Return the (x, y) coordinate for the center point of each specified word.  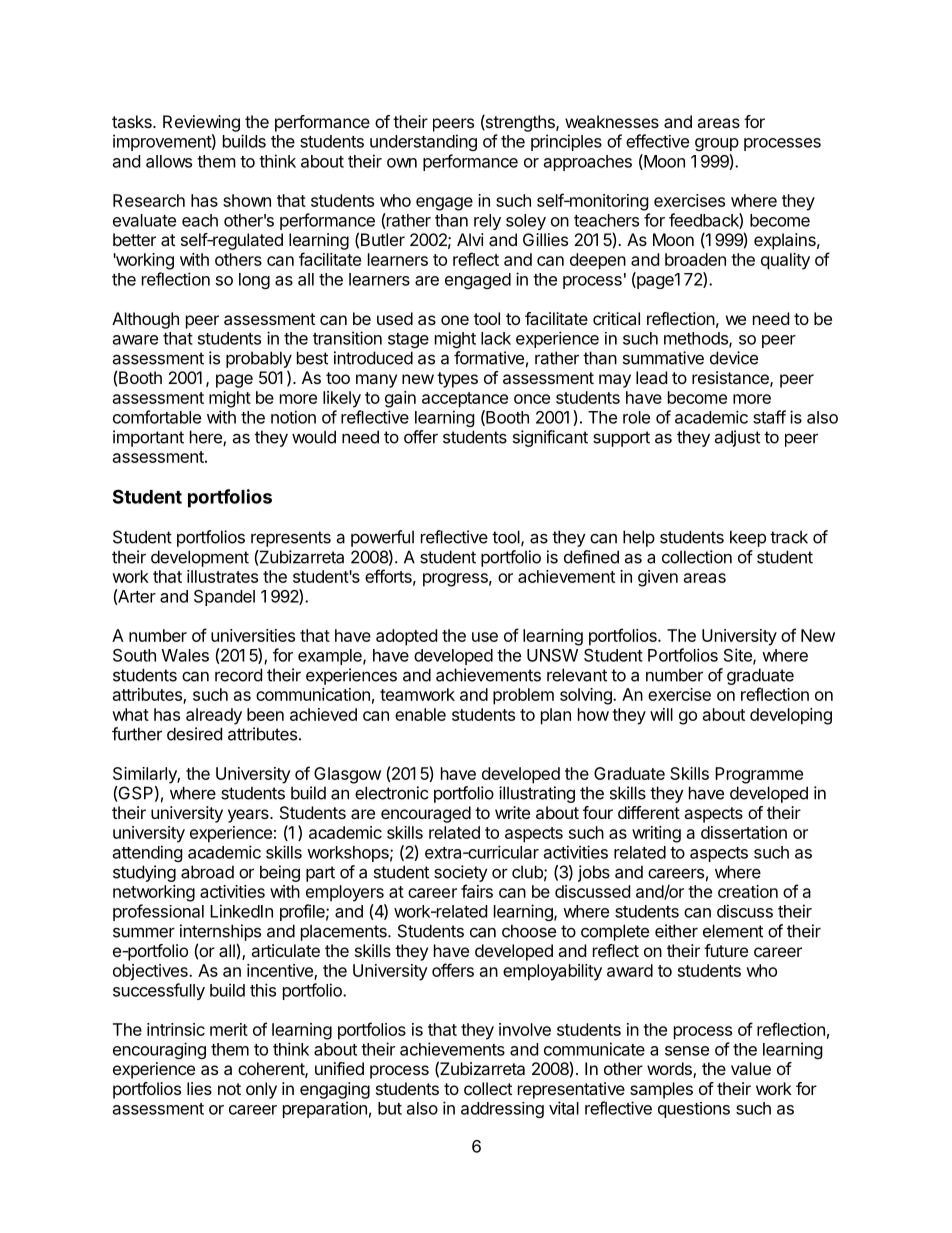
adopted (406, 637)
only (261, 1090)
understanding (423, 142)
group (717, 144)
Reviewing (201, 123)
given (658, 578)
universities (253, 635)
